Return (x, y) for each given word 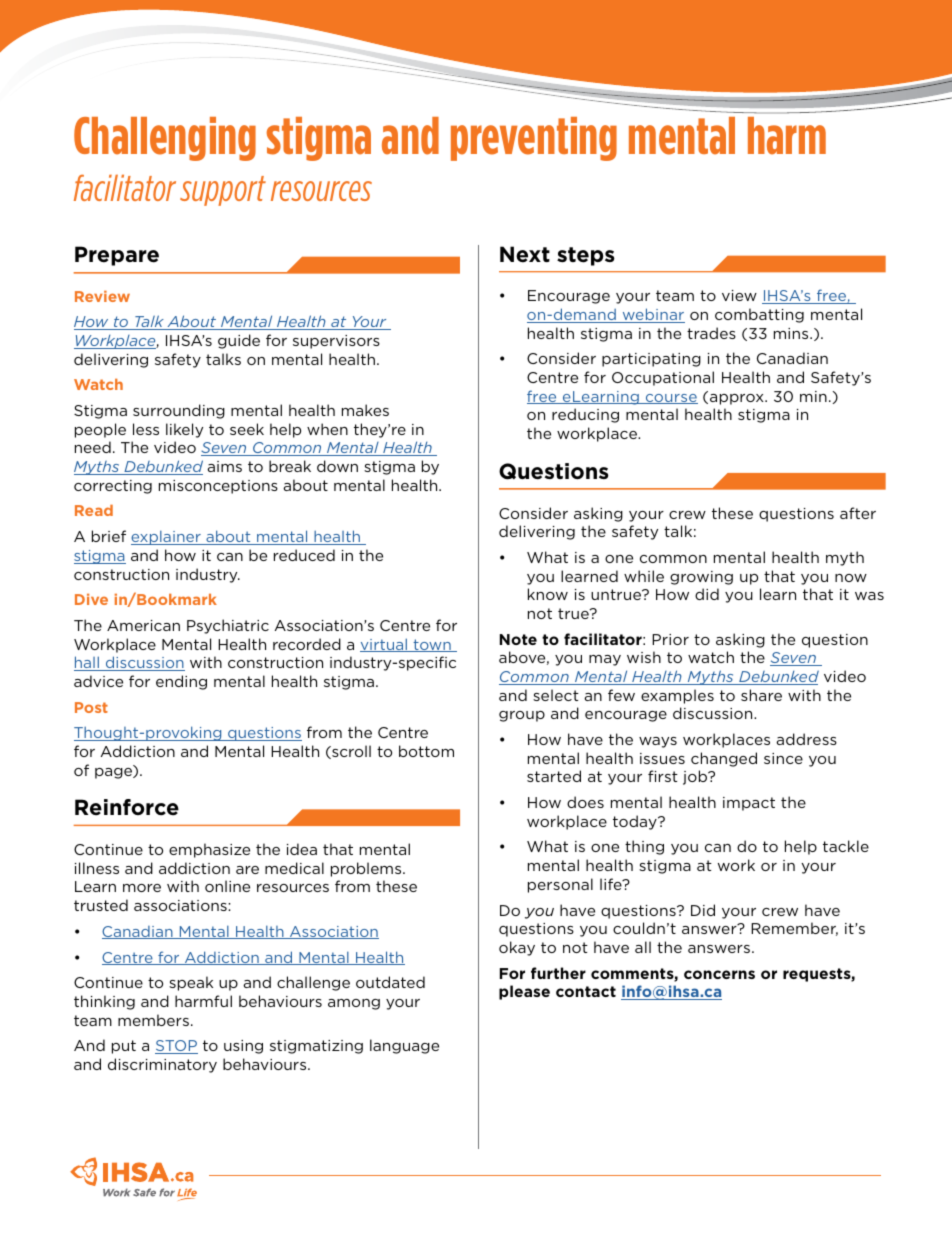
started (554, 776)
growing (701, 578)
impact (749, 804)
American (143, 625)
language (404, 1046)
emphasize (209, 850)
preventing (534, 139)
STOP (176, 1047)
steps (586, 256)
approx (738, 399)
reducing (585, 415)
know (548, 594)
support (223, 191)
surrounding (179, 411)
